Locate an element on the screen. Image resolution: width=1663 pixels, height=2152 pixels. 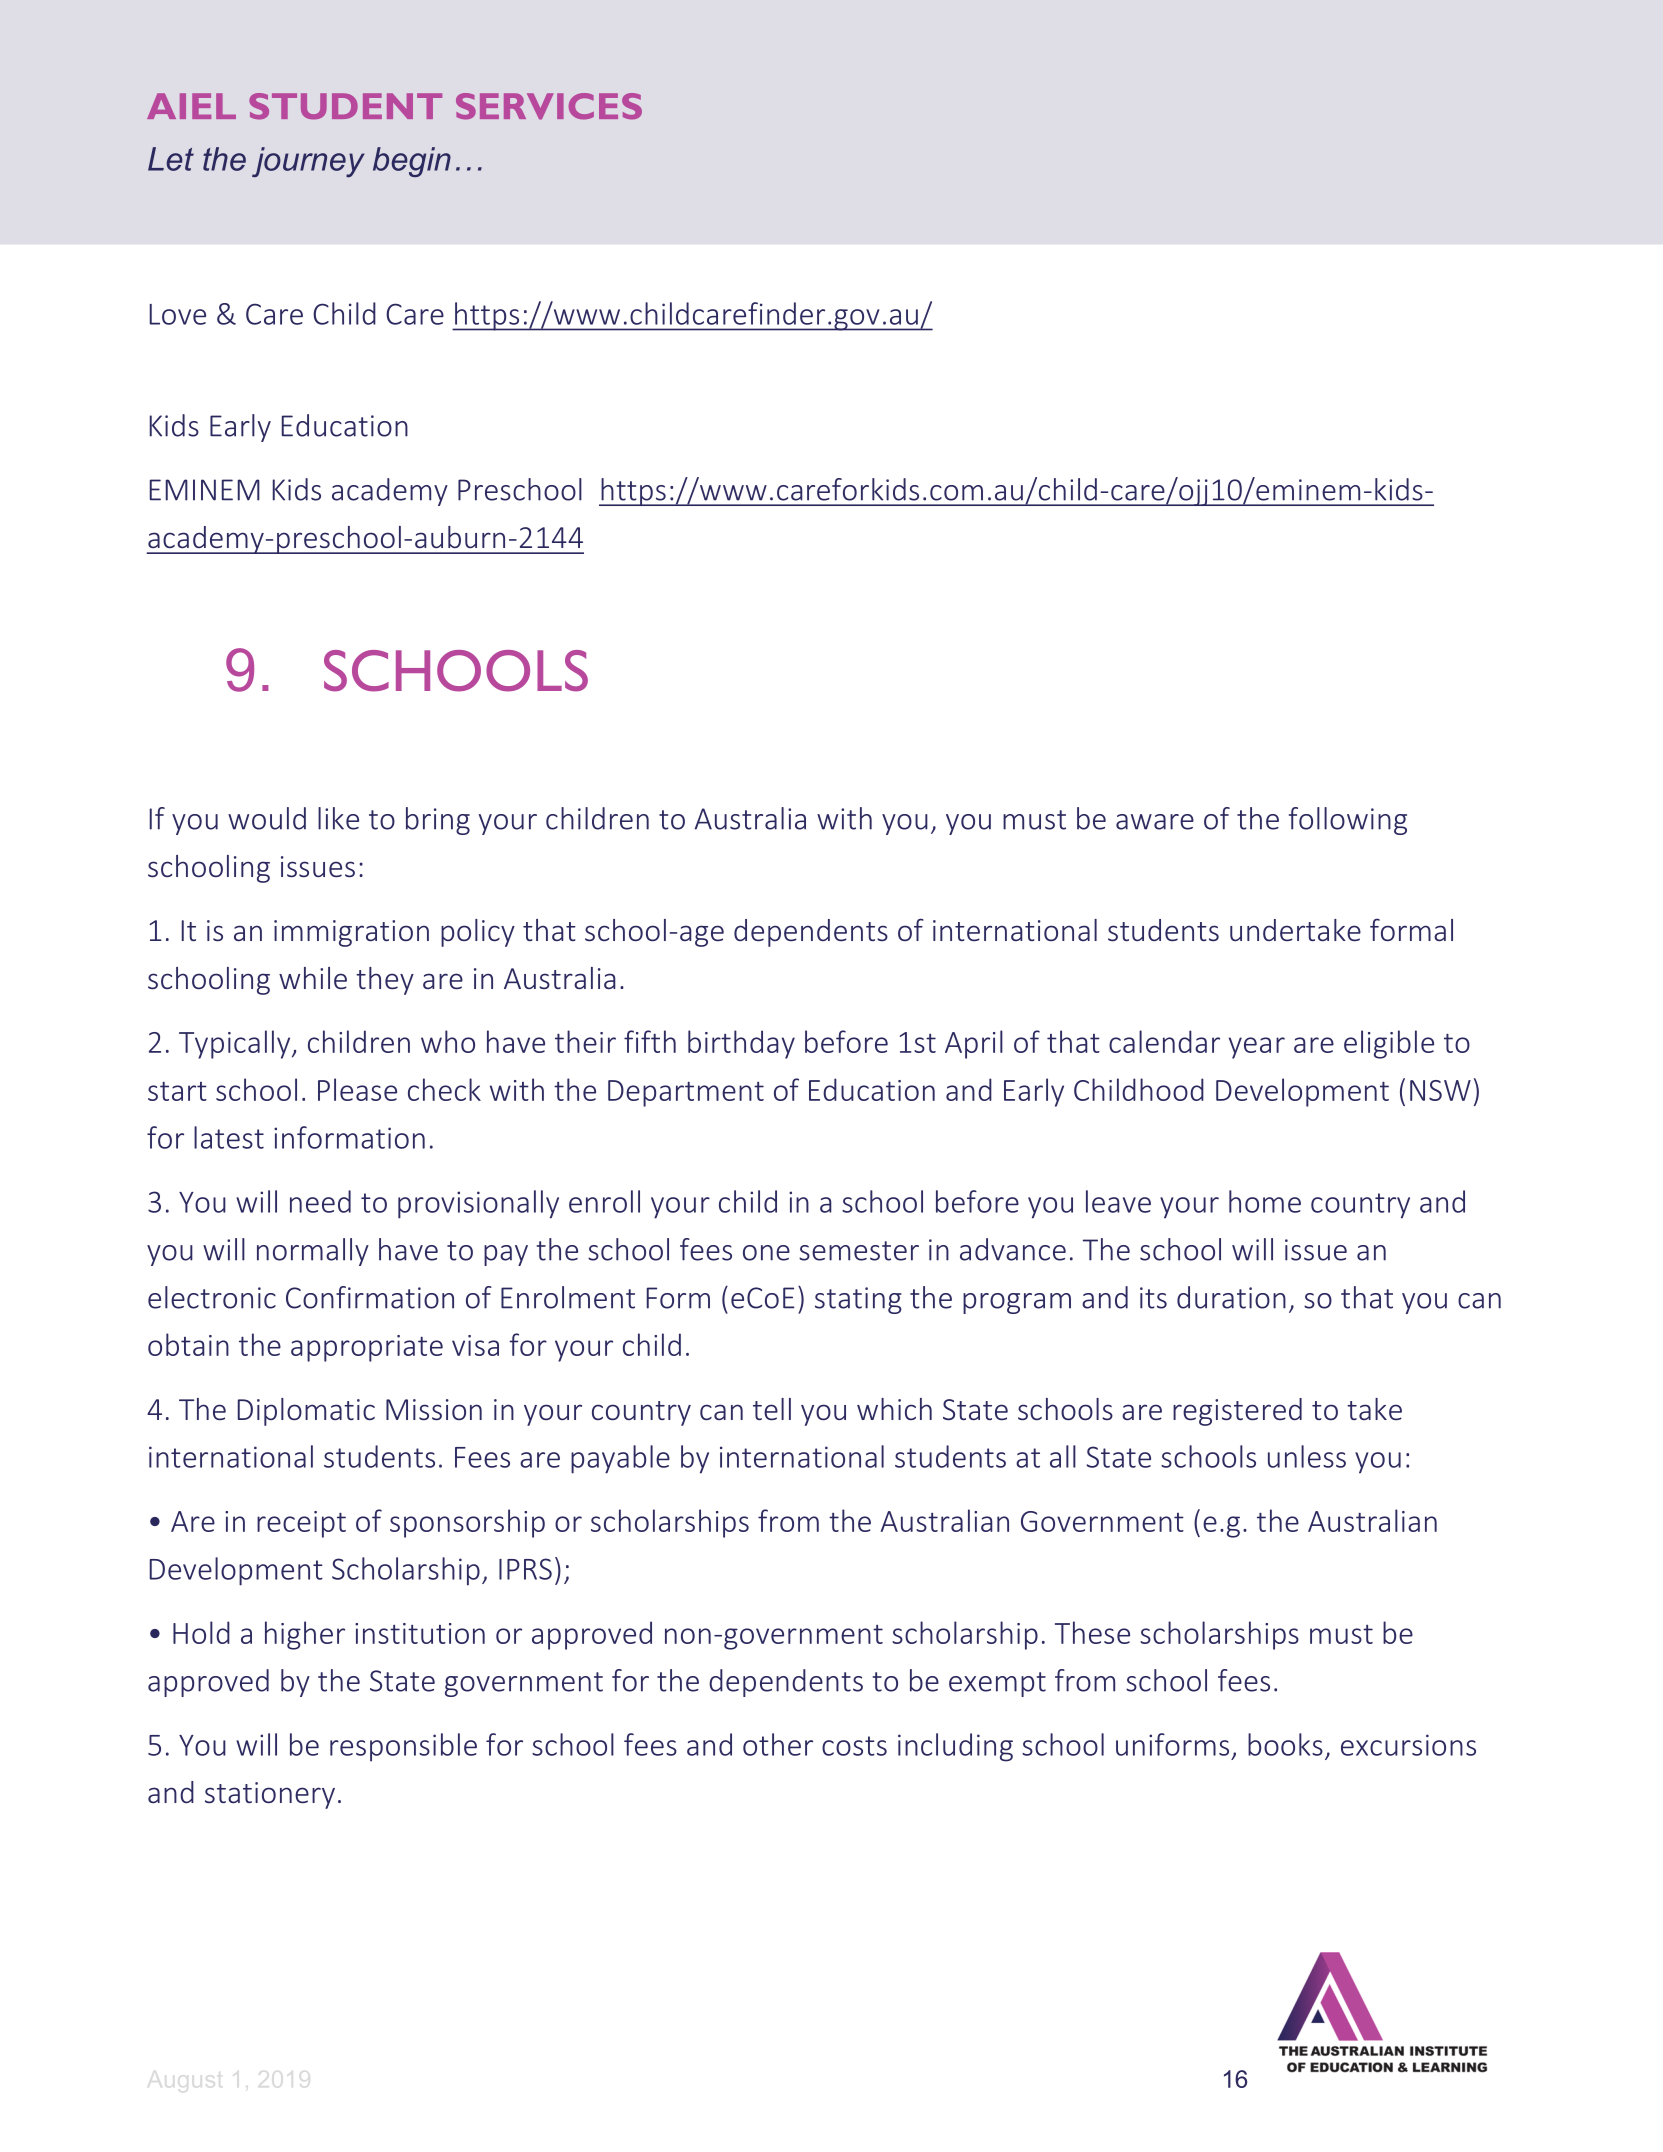
stating is located at coordinates (858, 1300).
